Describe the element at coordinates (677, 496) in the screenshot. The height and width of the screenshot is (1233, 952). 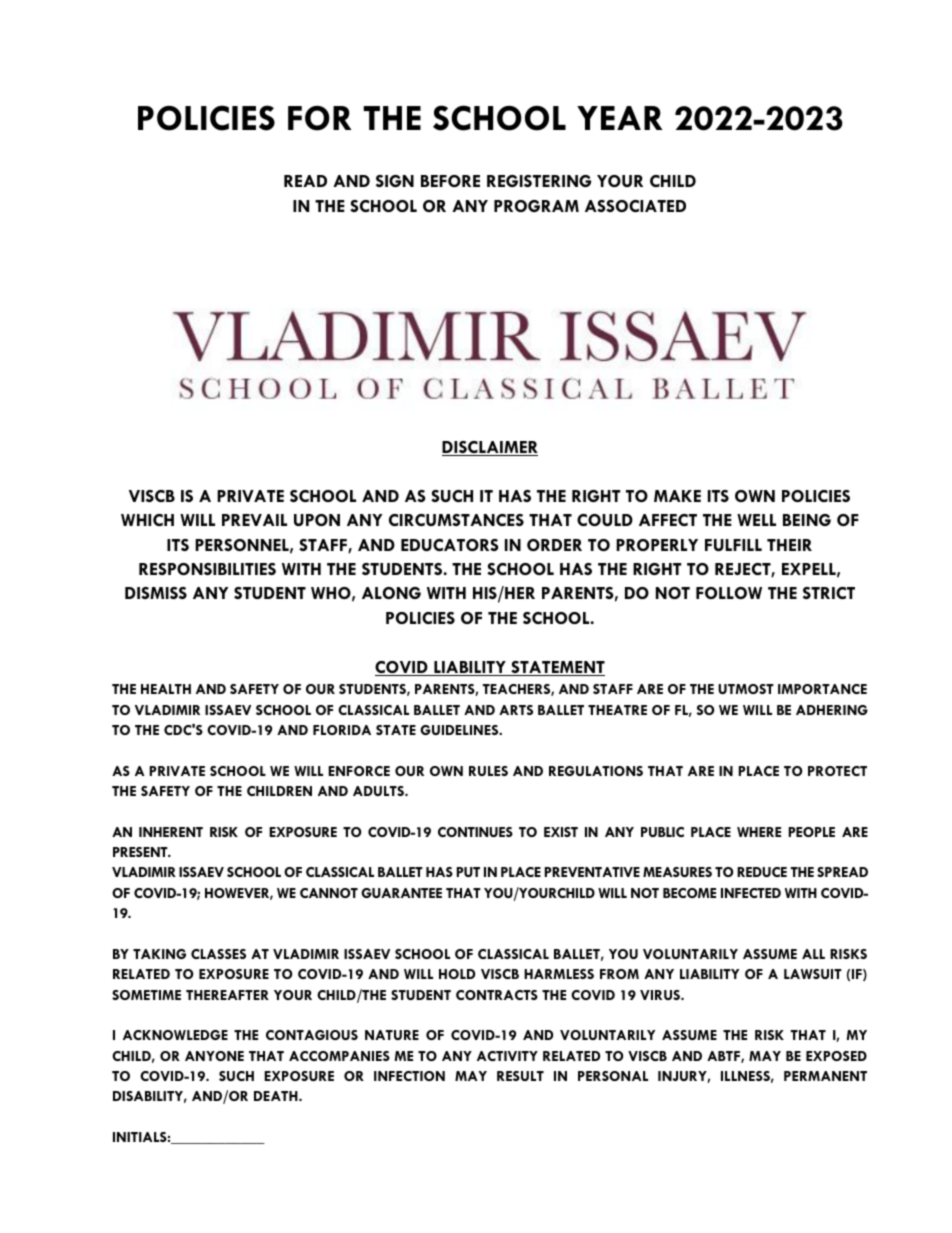
I see `MAKE` at that location.
